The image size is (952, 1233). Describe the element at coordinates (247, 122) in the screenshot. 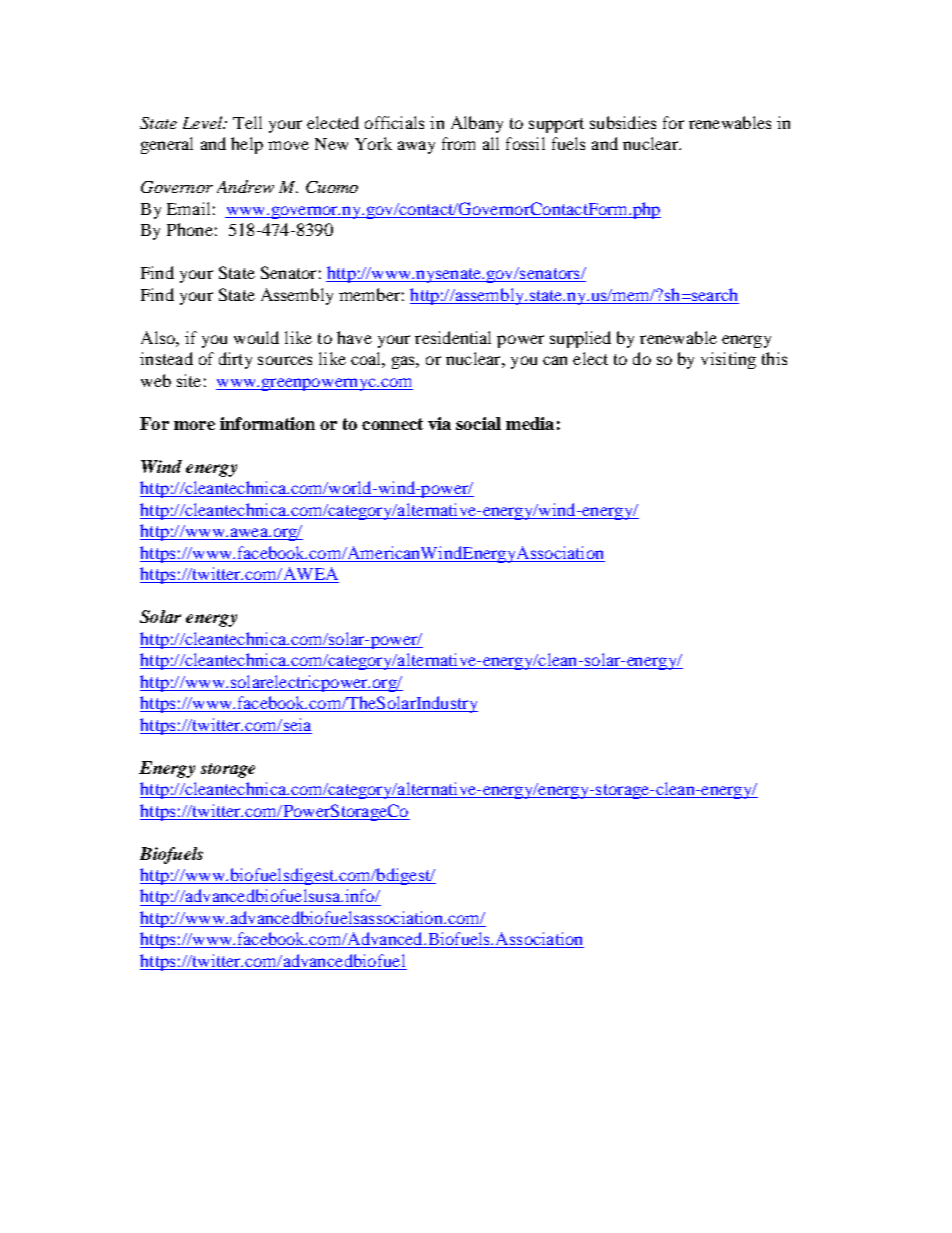

I see `Tell` at that location.
